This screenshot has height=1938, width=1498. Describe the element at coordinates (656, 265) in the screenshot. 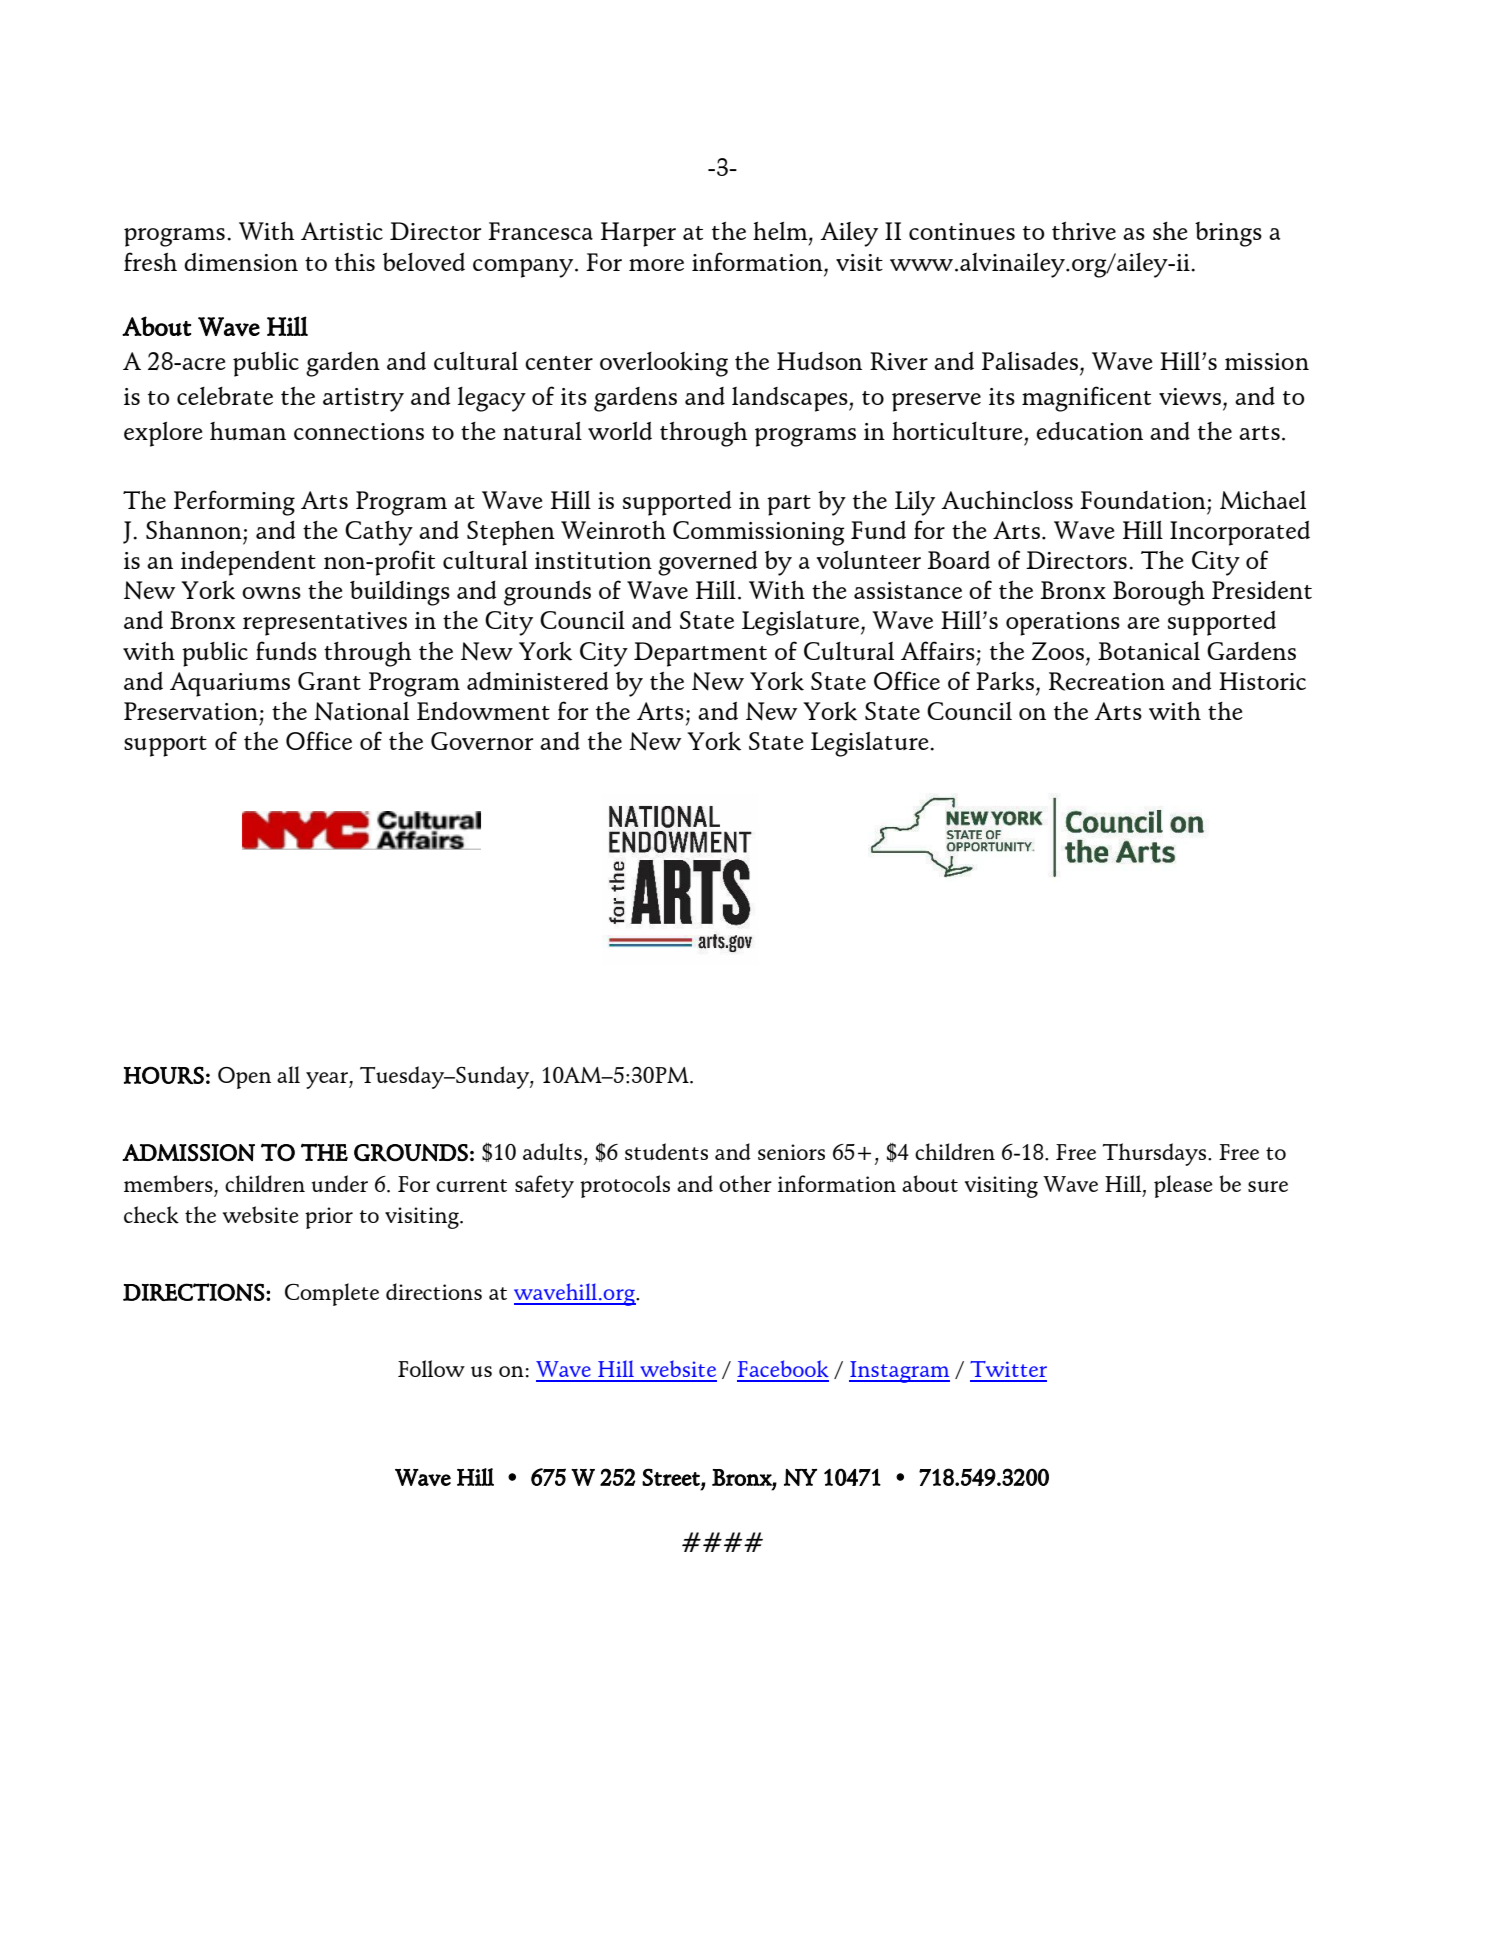

I see `more` at that location.
